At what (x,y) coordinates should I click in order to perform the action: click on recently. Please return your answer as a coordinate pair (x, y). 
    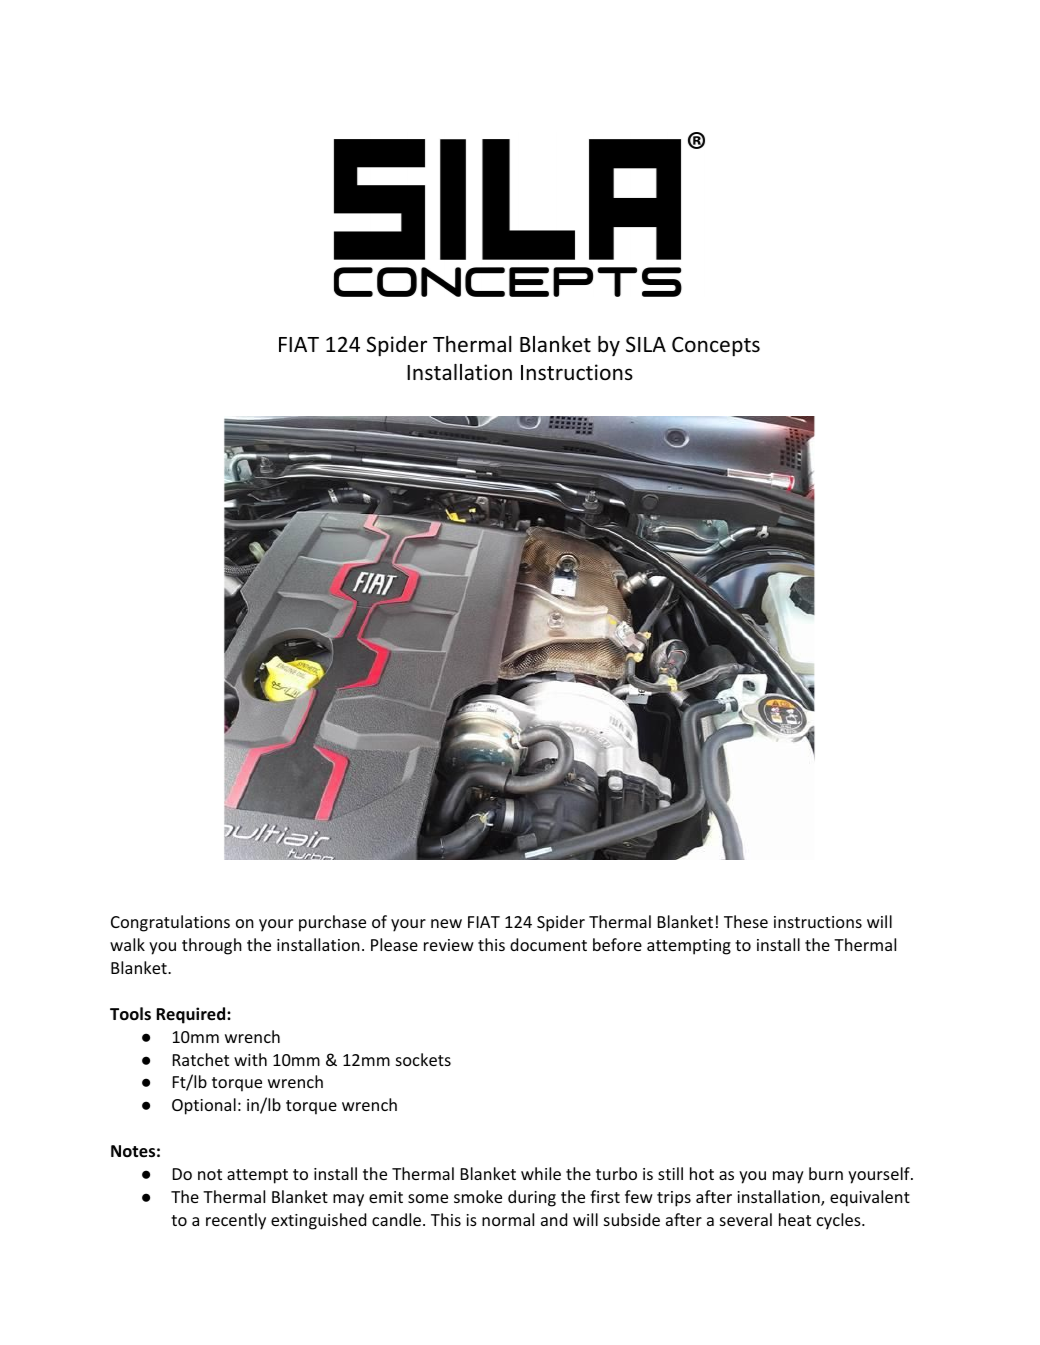
    Looking at the image, I should click on (236, 1221).
